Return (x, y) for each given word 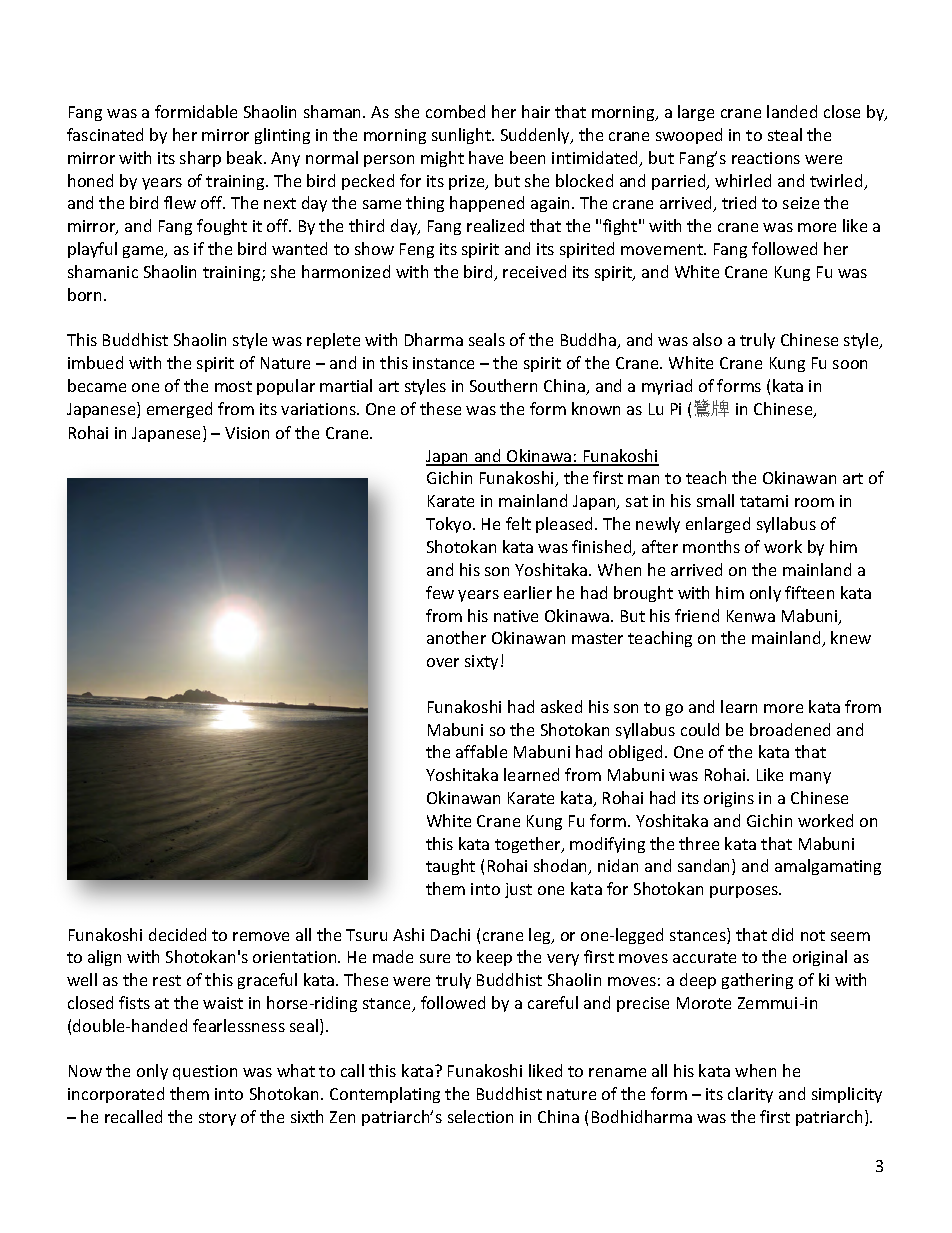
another (456, 637)
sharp (200, 159)
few (440, 592)
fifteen (809, 592)
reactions (766, 158)
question (205, 1072)
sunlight (462, 136)
